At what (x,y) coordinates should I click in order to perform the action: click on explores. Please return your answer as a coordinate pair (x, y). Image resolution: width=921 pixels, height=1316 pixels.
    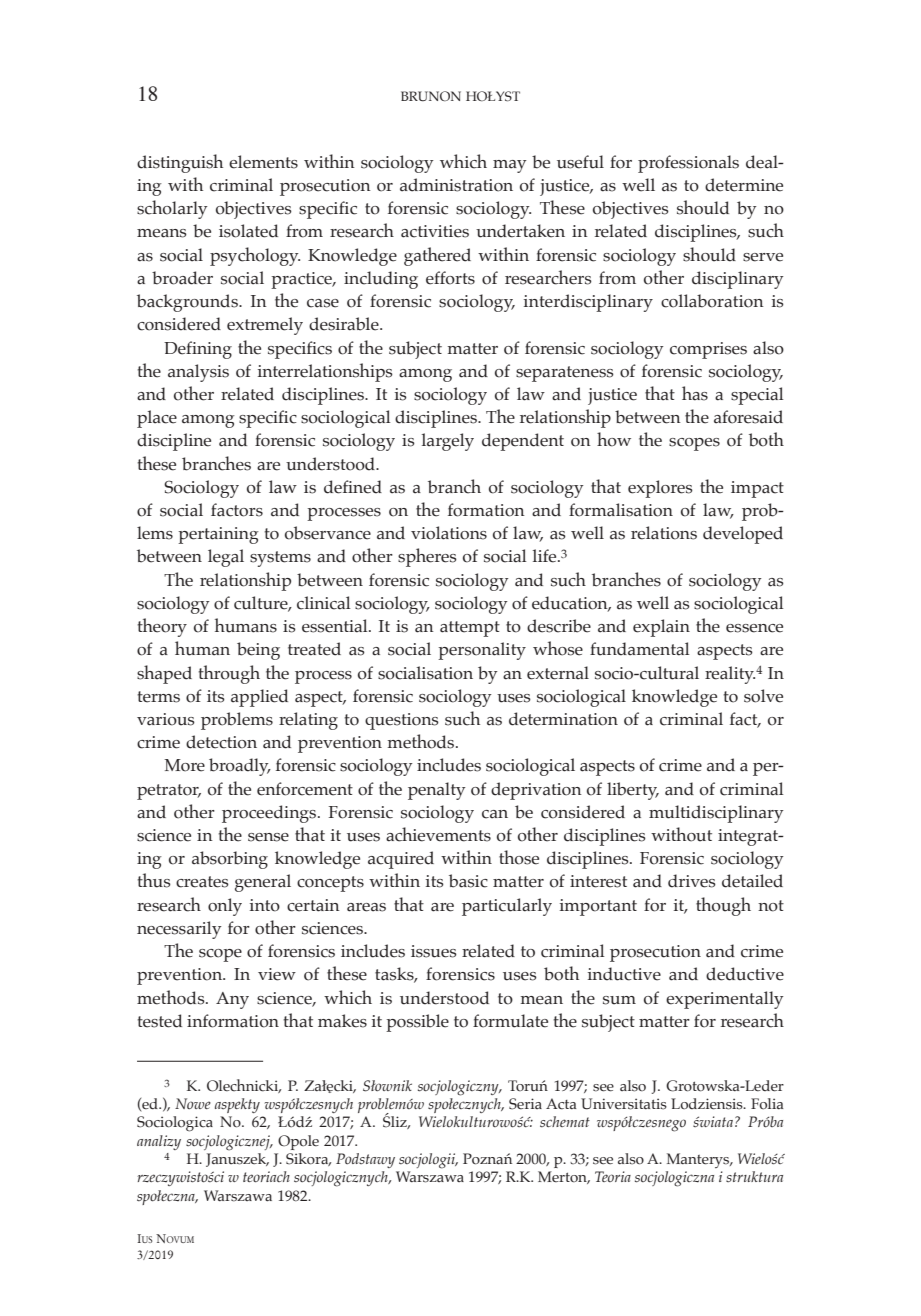
    Looking at the image, I should click on (660, 489).
